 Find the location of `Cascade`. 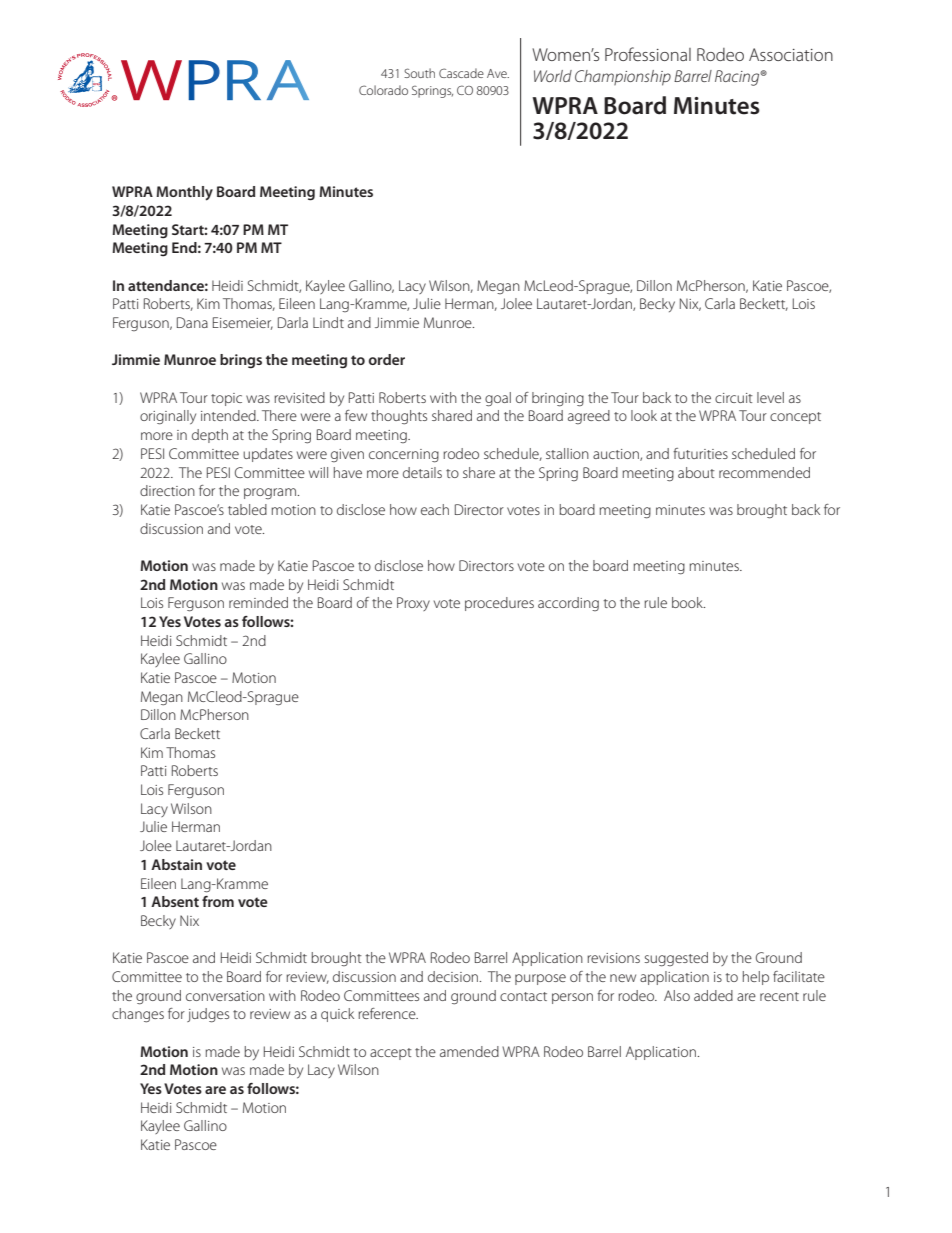

Cascade is located at coordinates (461, 73).
